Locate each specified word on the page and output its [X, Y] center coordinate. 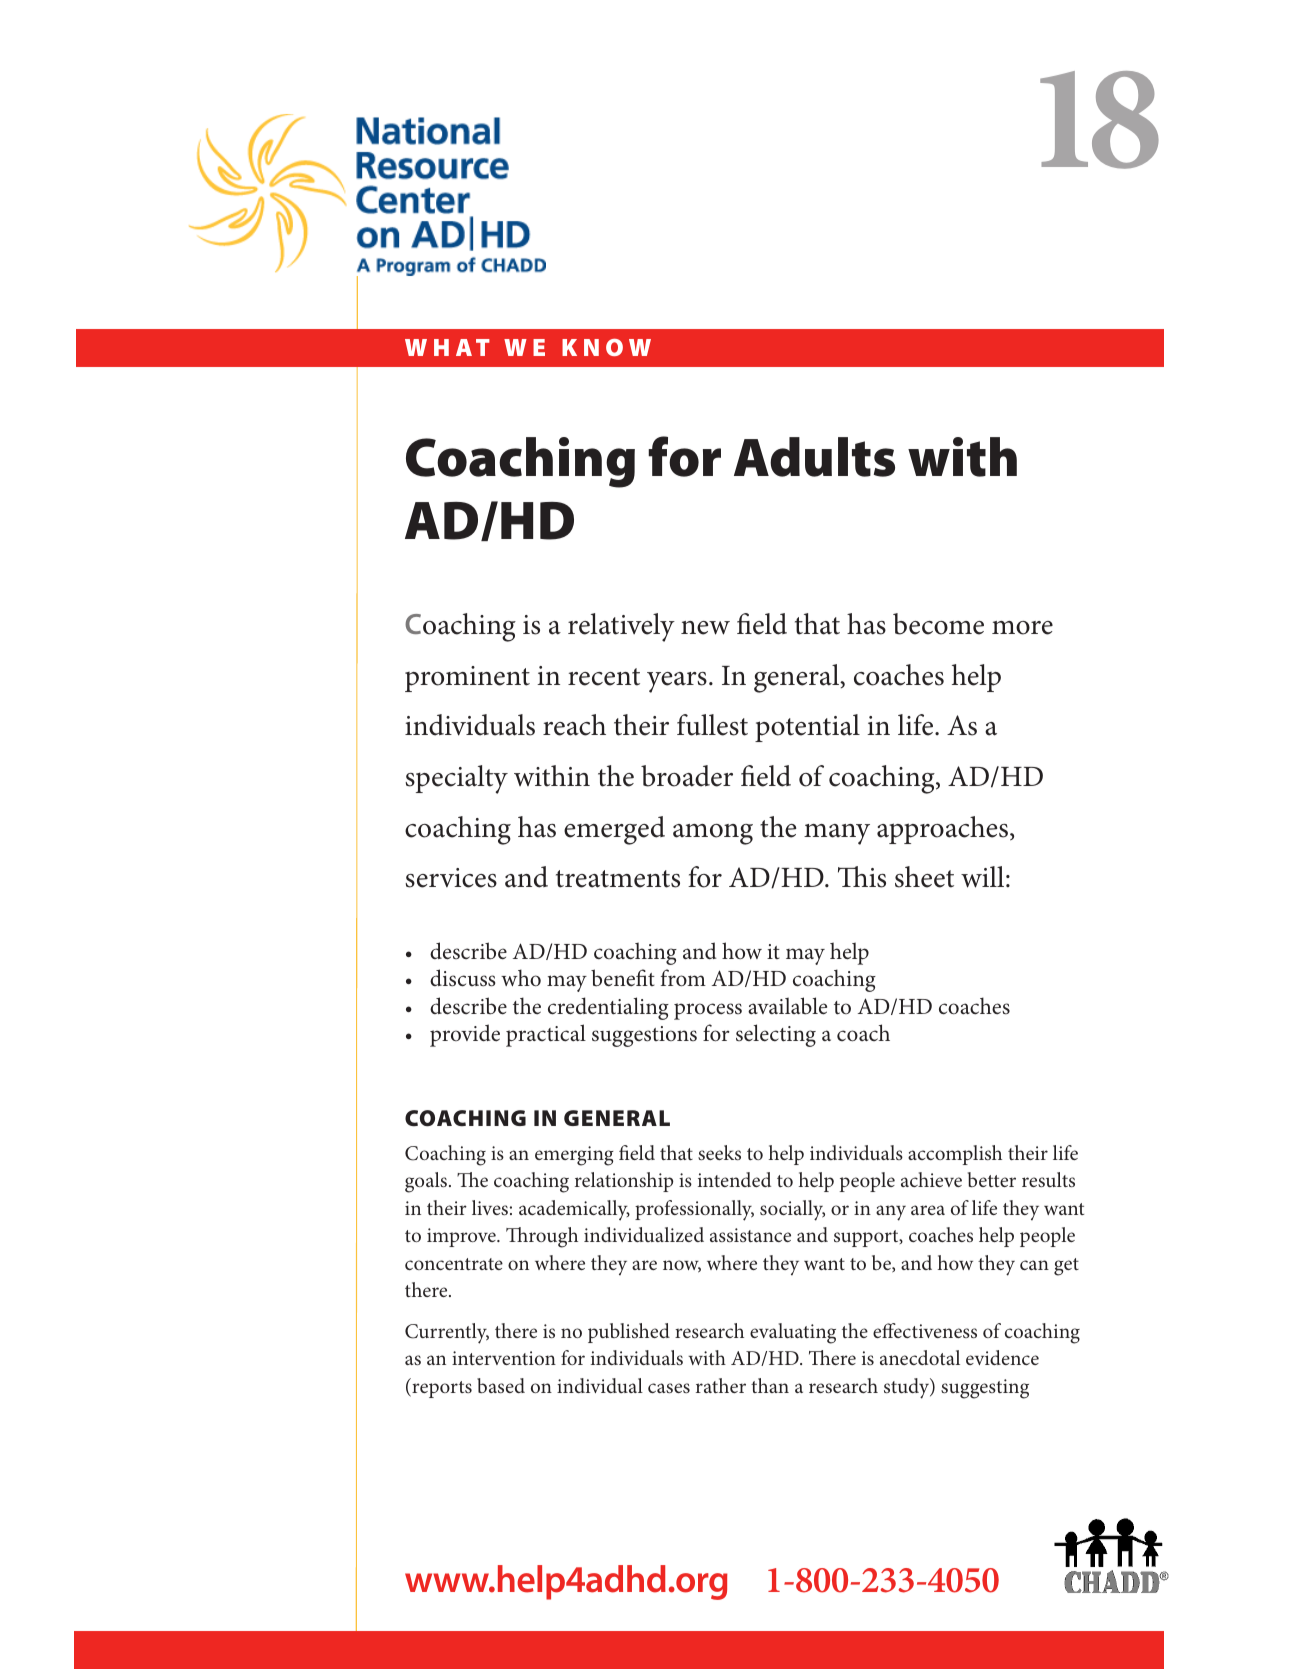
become [938, 624]
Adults [814, 457]
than [770, 1385]
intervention [504, 1358]
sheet [924, 877]
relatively [621, 627]
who [521, 978]
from [683, 978]
